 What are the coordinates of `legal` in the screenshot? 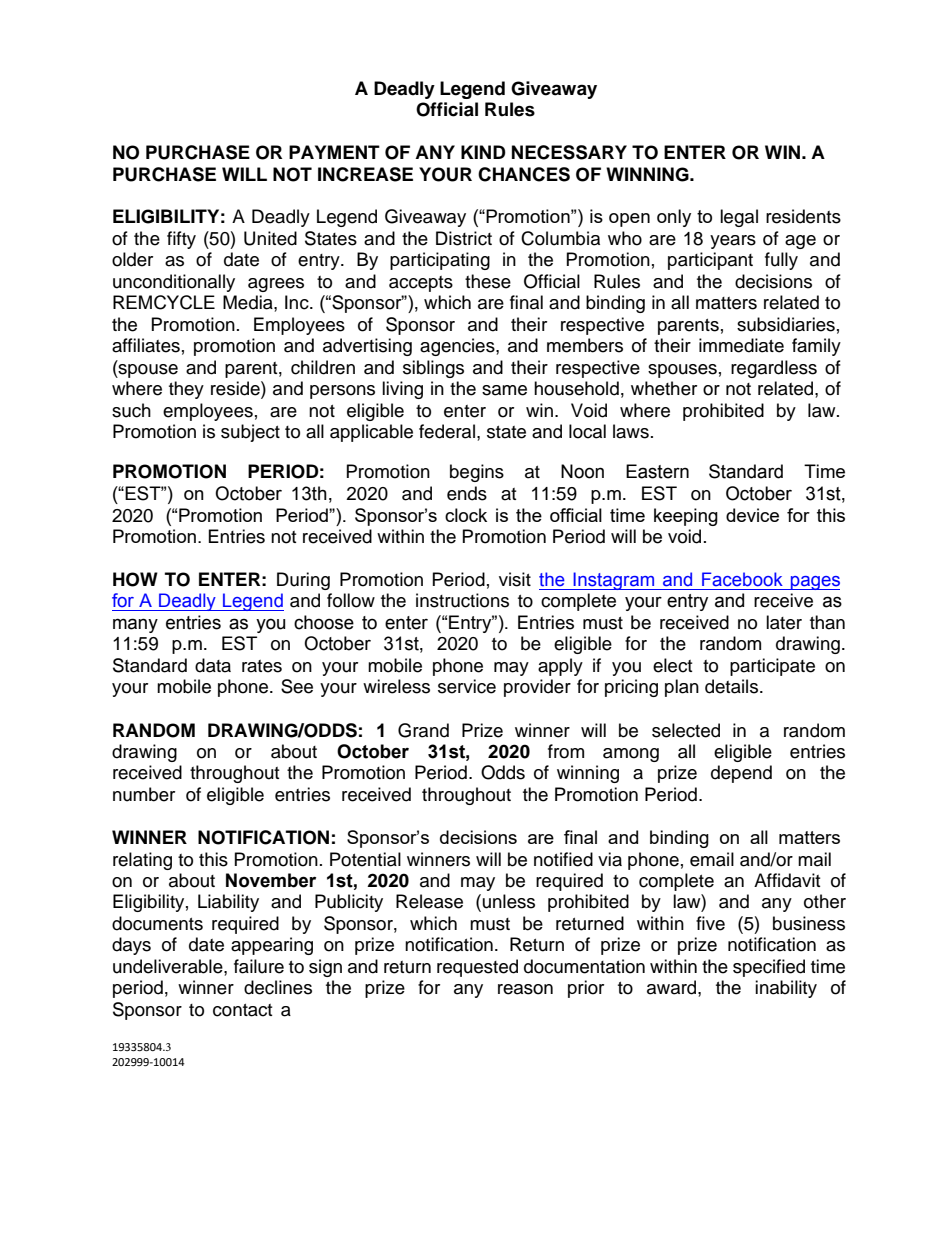 It's located at (739, 218).
